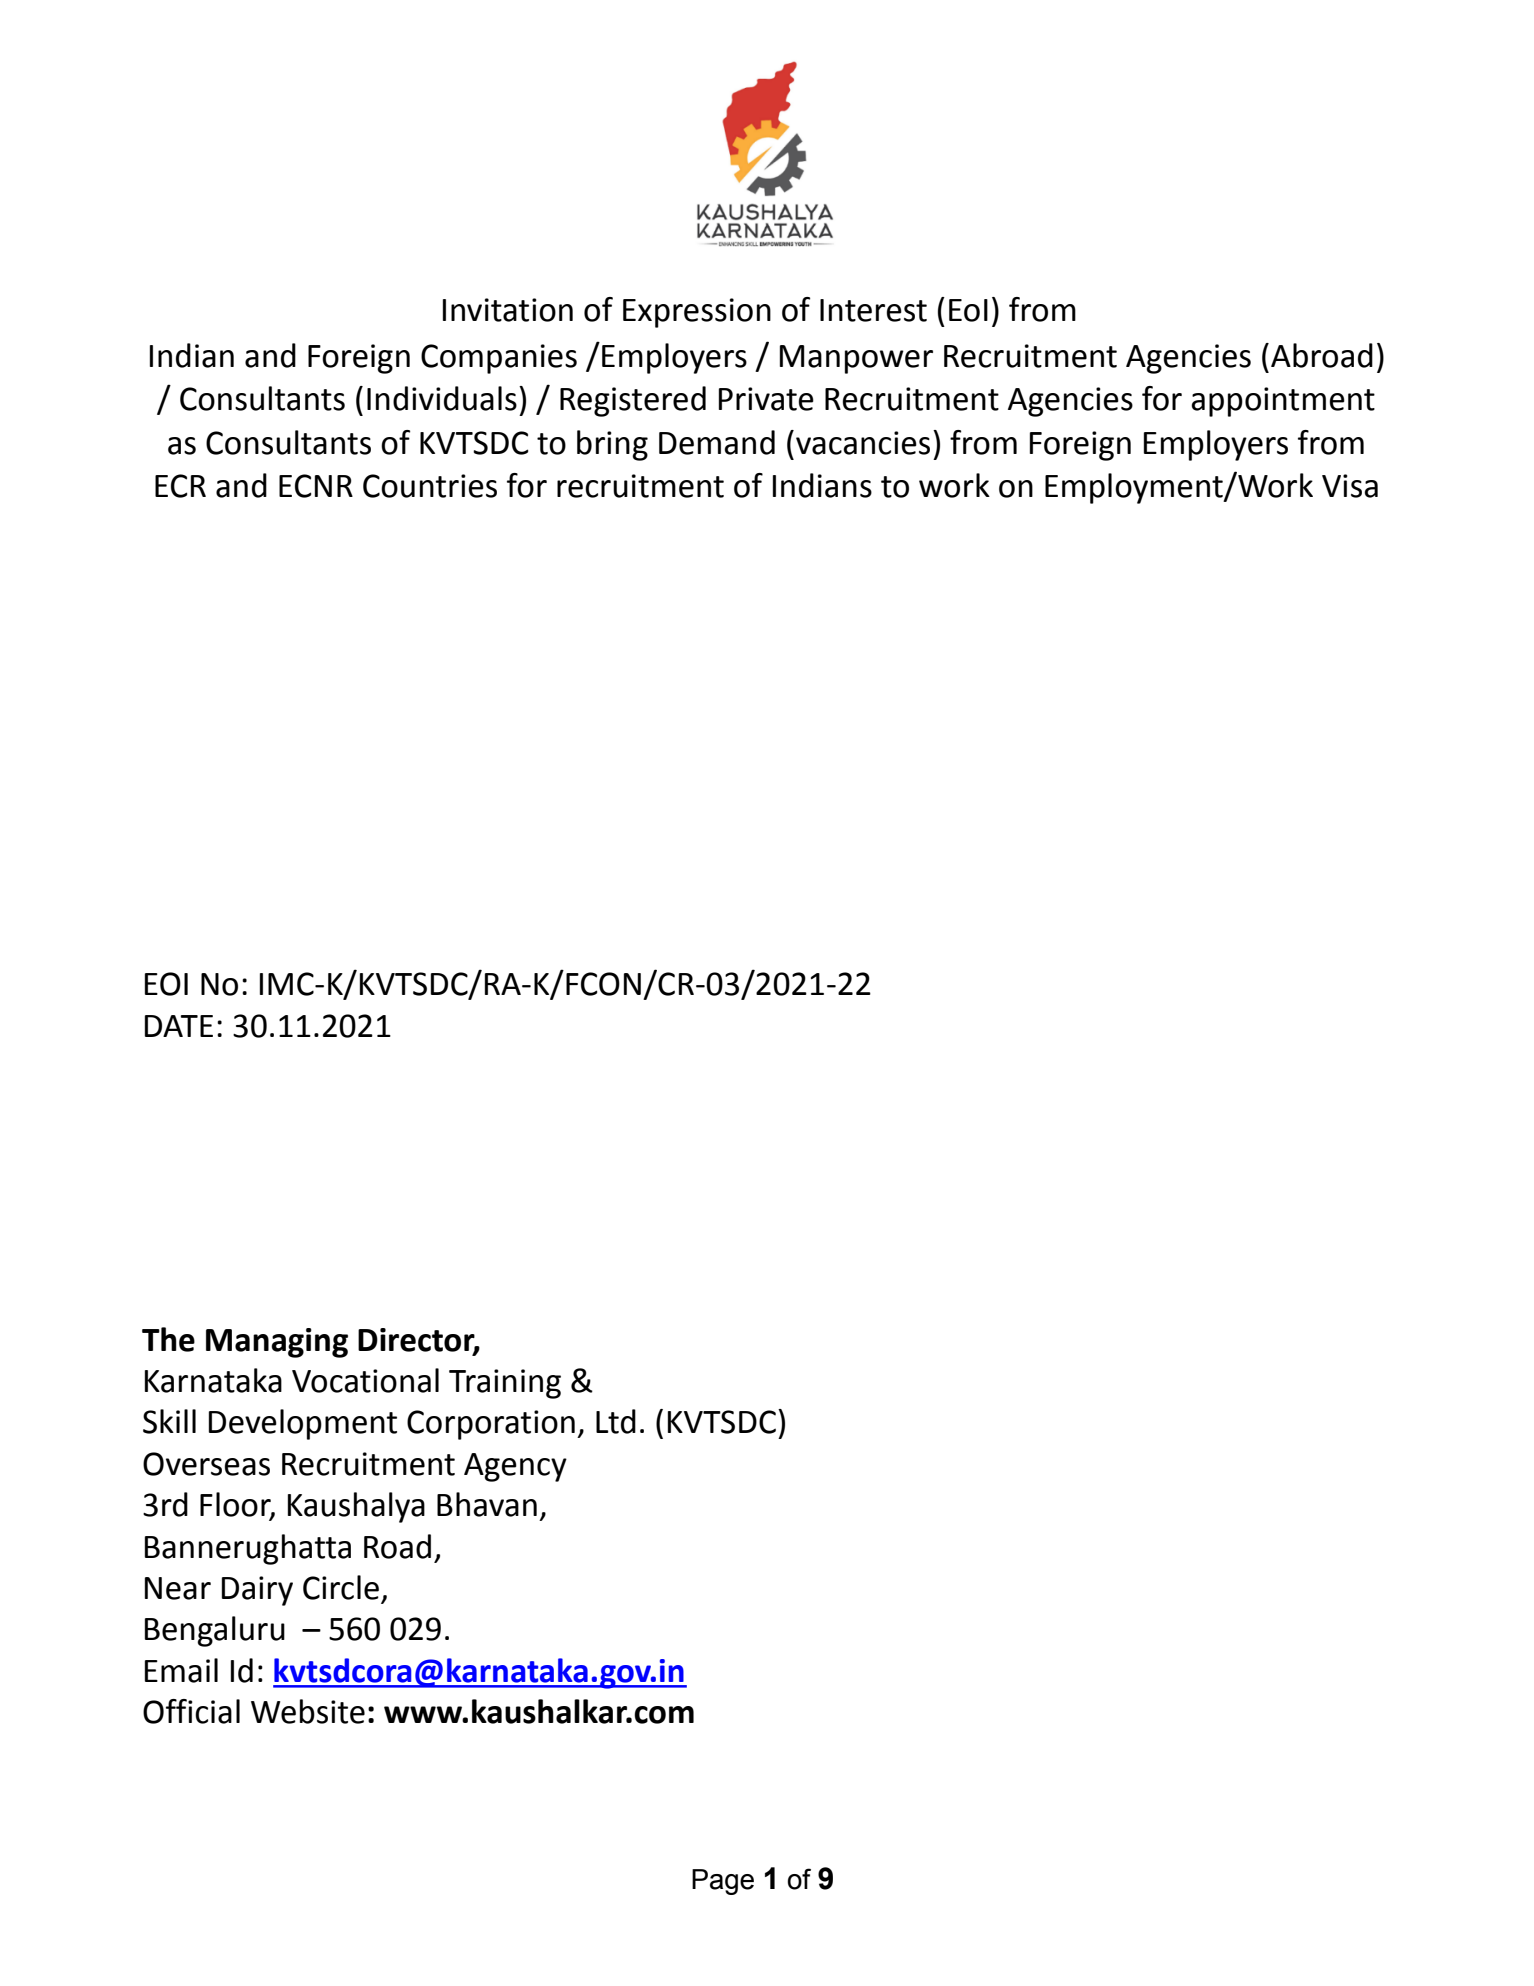 This screenshot has height=1986, width=1534. What do you see at coordinates (442, 398) in the screenshot?
I see `Individuals` at bounding box center [442, 398].
